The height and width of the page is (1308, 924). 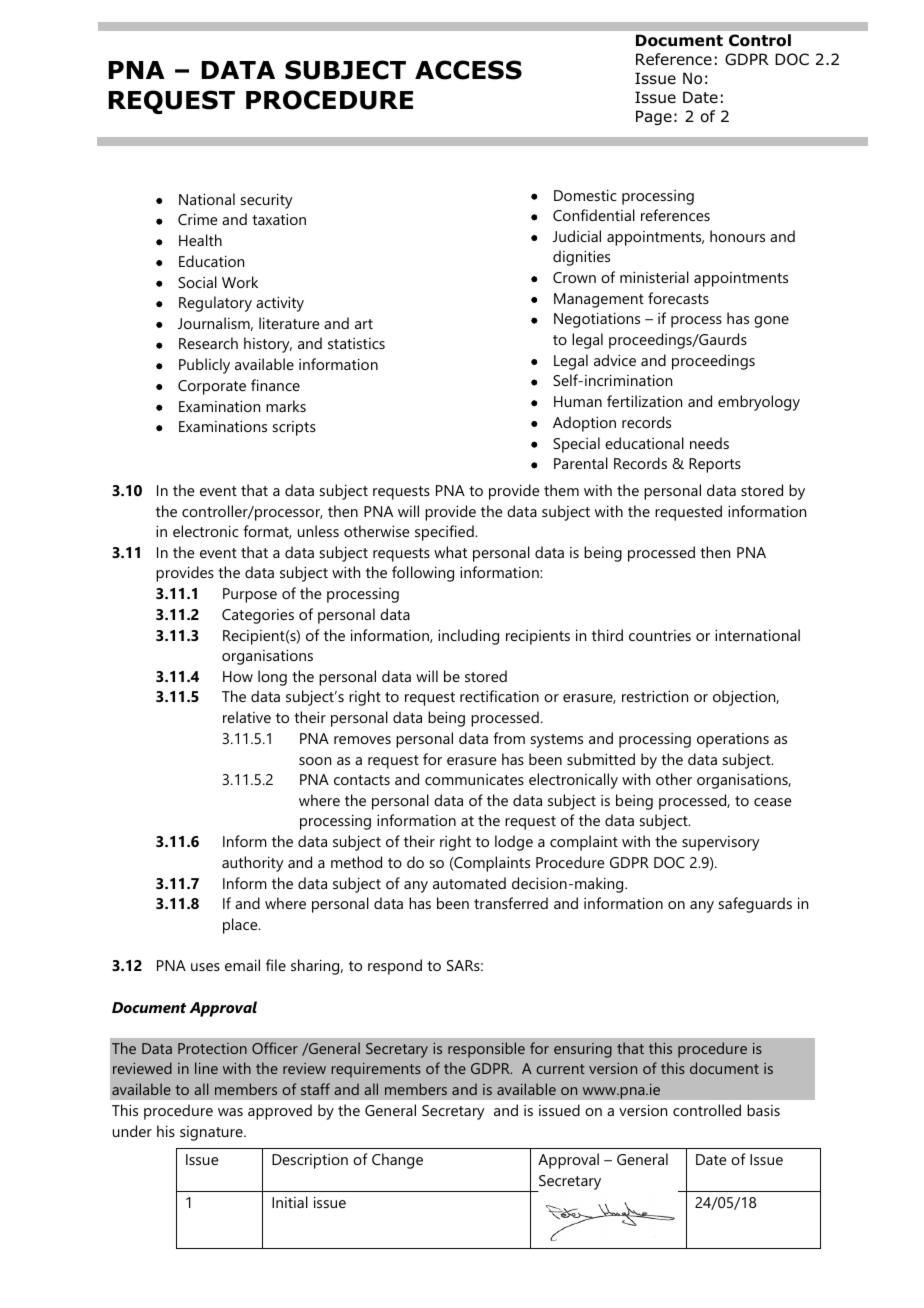 What do you see at coordinates (755, 905) in the page?
I see `safeguards` at bounding box center [755, 905].
